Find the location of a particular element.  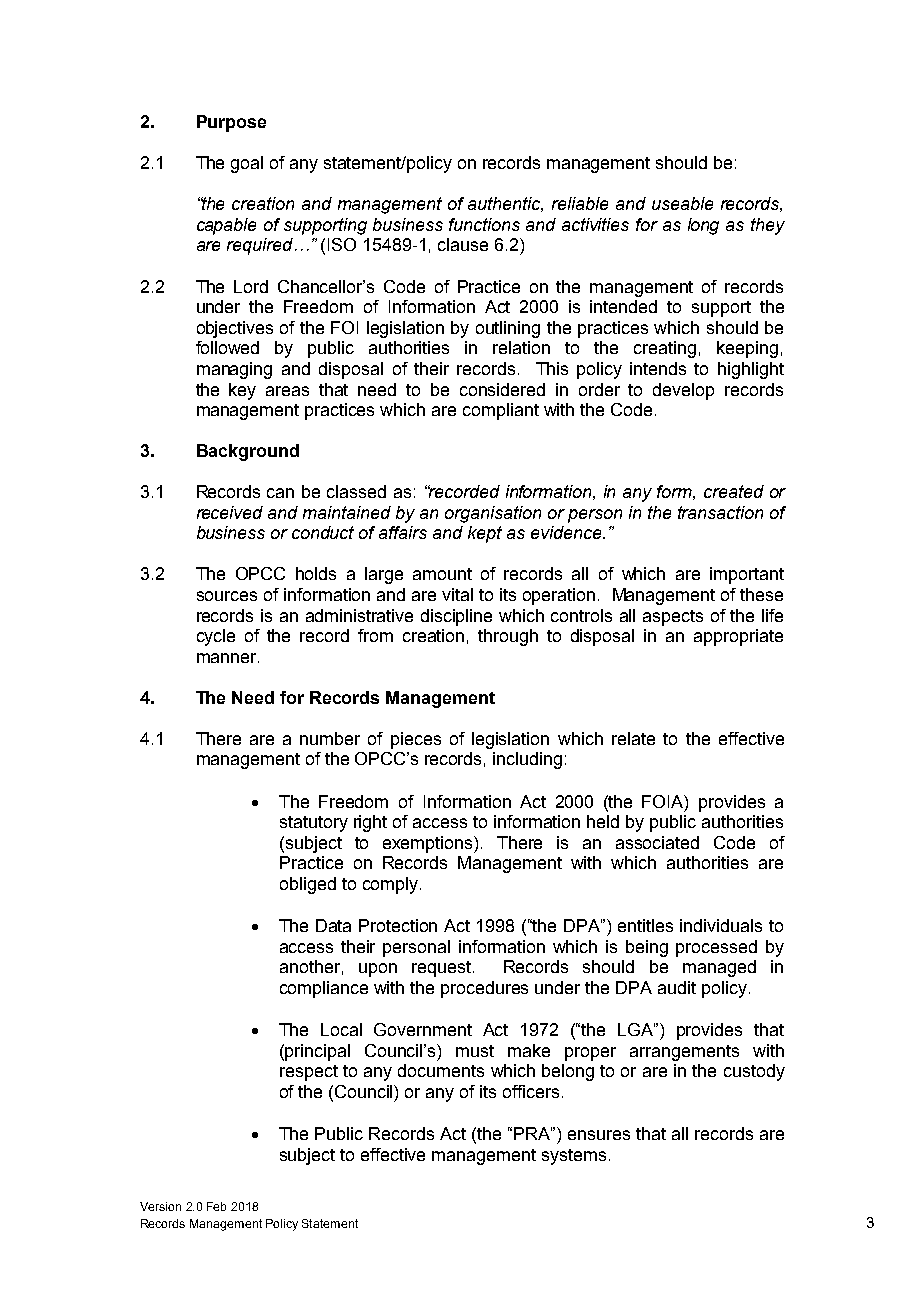

Feb is located at coordinates (216, 1206).
